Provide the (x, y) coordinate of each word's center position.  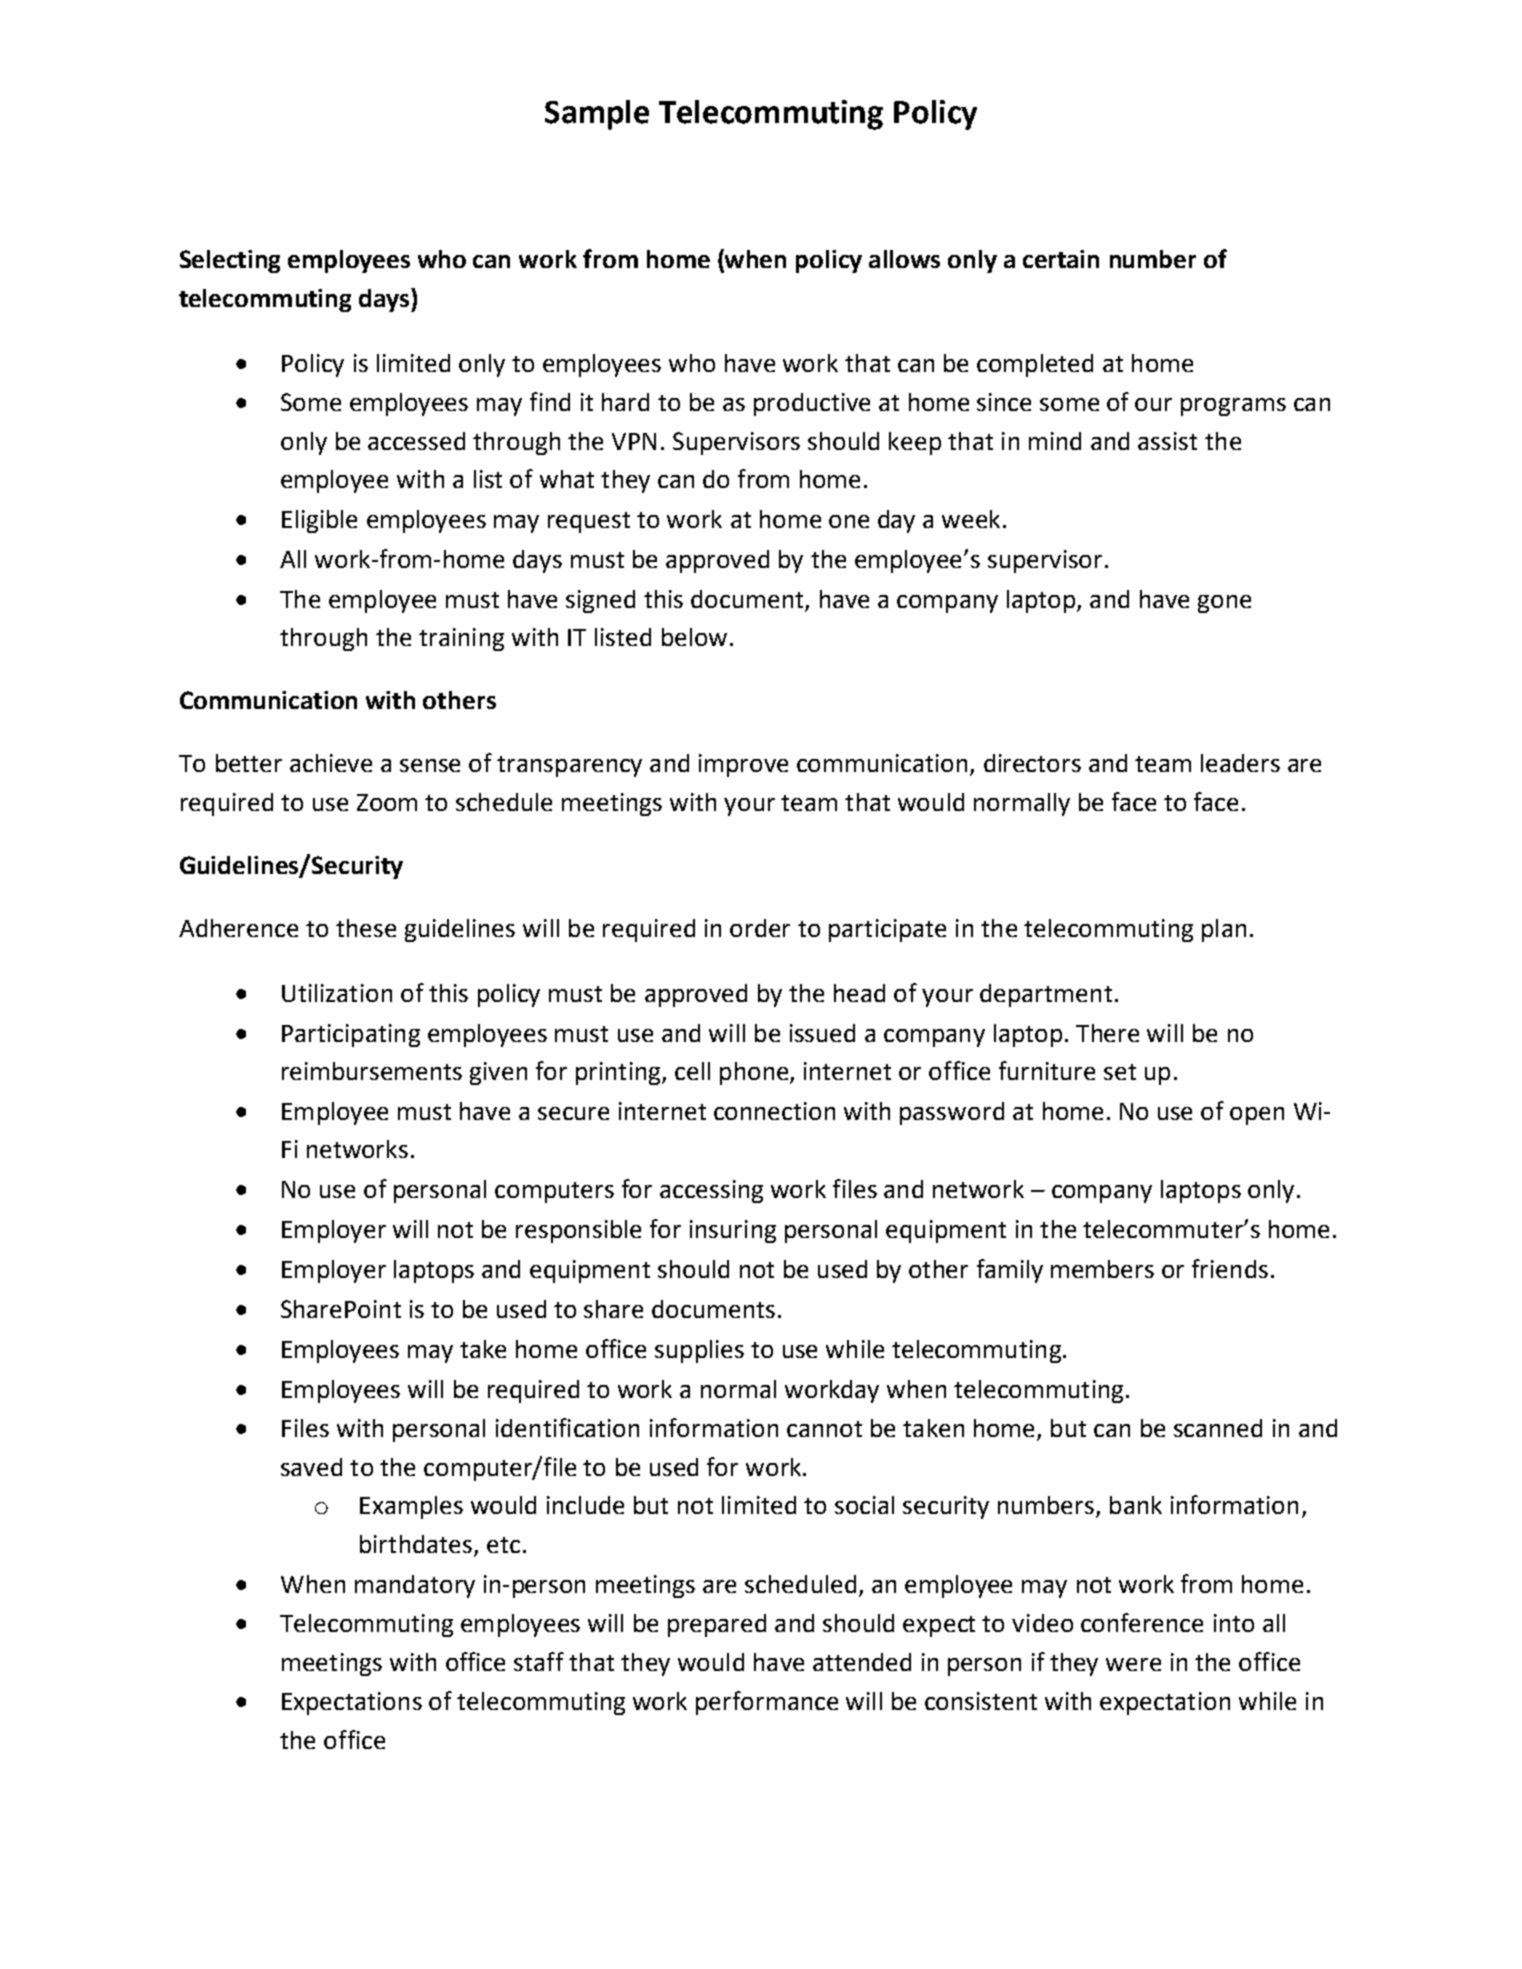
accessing (711, 1191)
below (694, 637)
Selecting (230, 261)
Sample (597, 115)
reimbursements (372, 1071)
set (1120, 1072)
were (1133, 1664)
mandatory (415, 1586)
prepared (717, 1625)
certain (1061, 259)
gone (1224, 604)
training (461, 639)
